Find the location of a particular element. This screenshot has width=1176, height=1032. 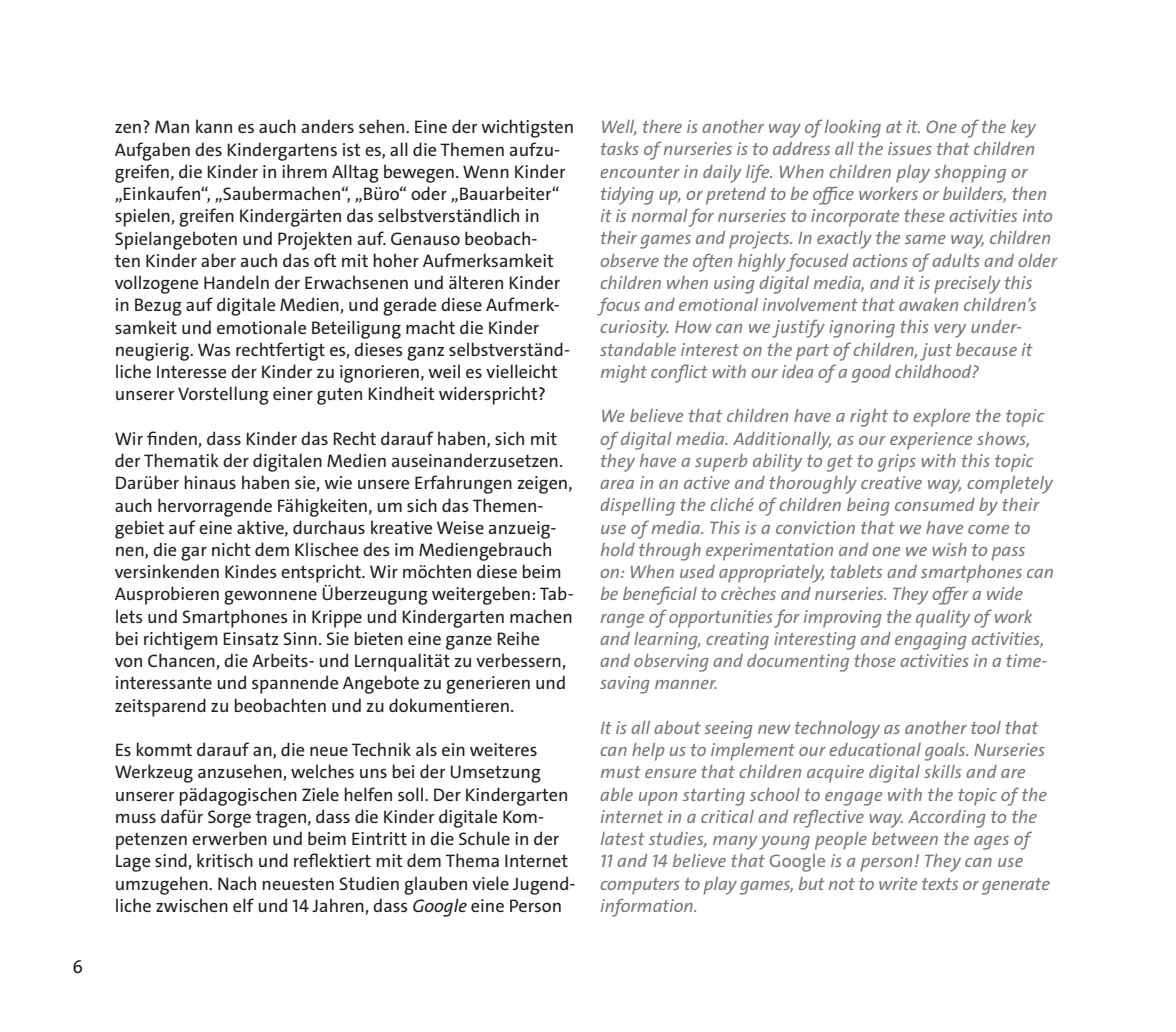

von is located at coordinates (128, 662).
